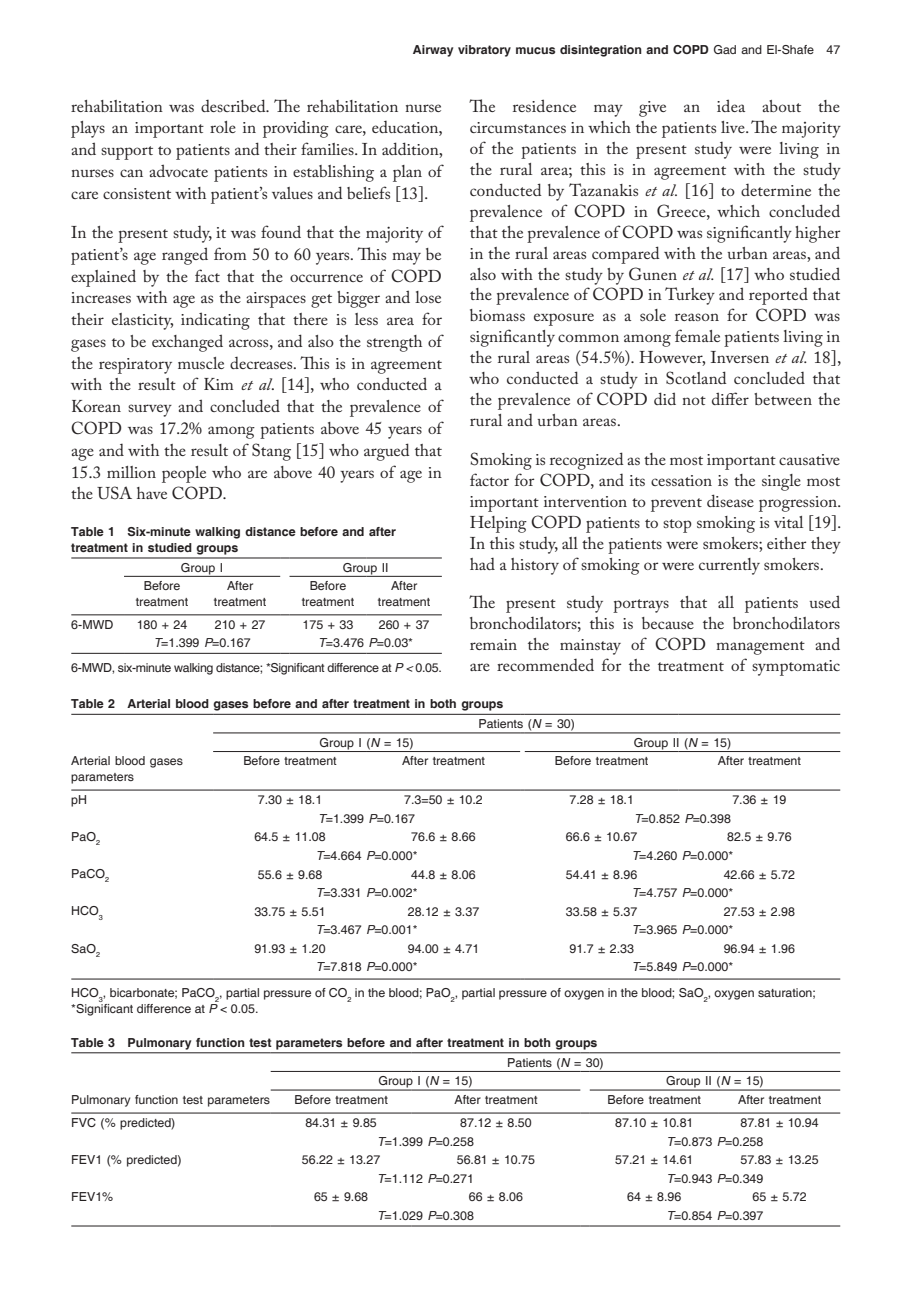 Image resolution: width=924 pixels, height=1308 pixels. Describe the element at coordinates (201, 363) in the screenshot. I see `muscle` at that location.
